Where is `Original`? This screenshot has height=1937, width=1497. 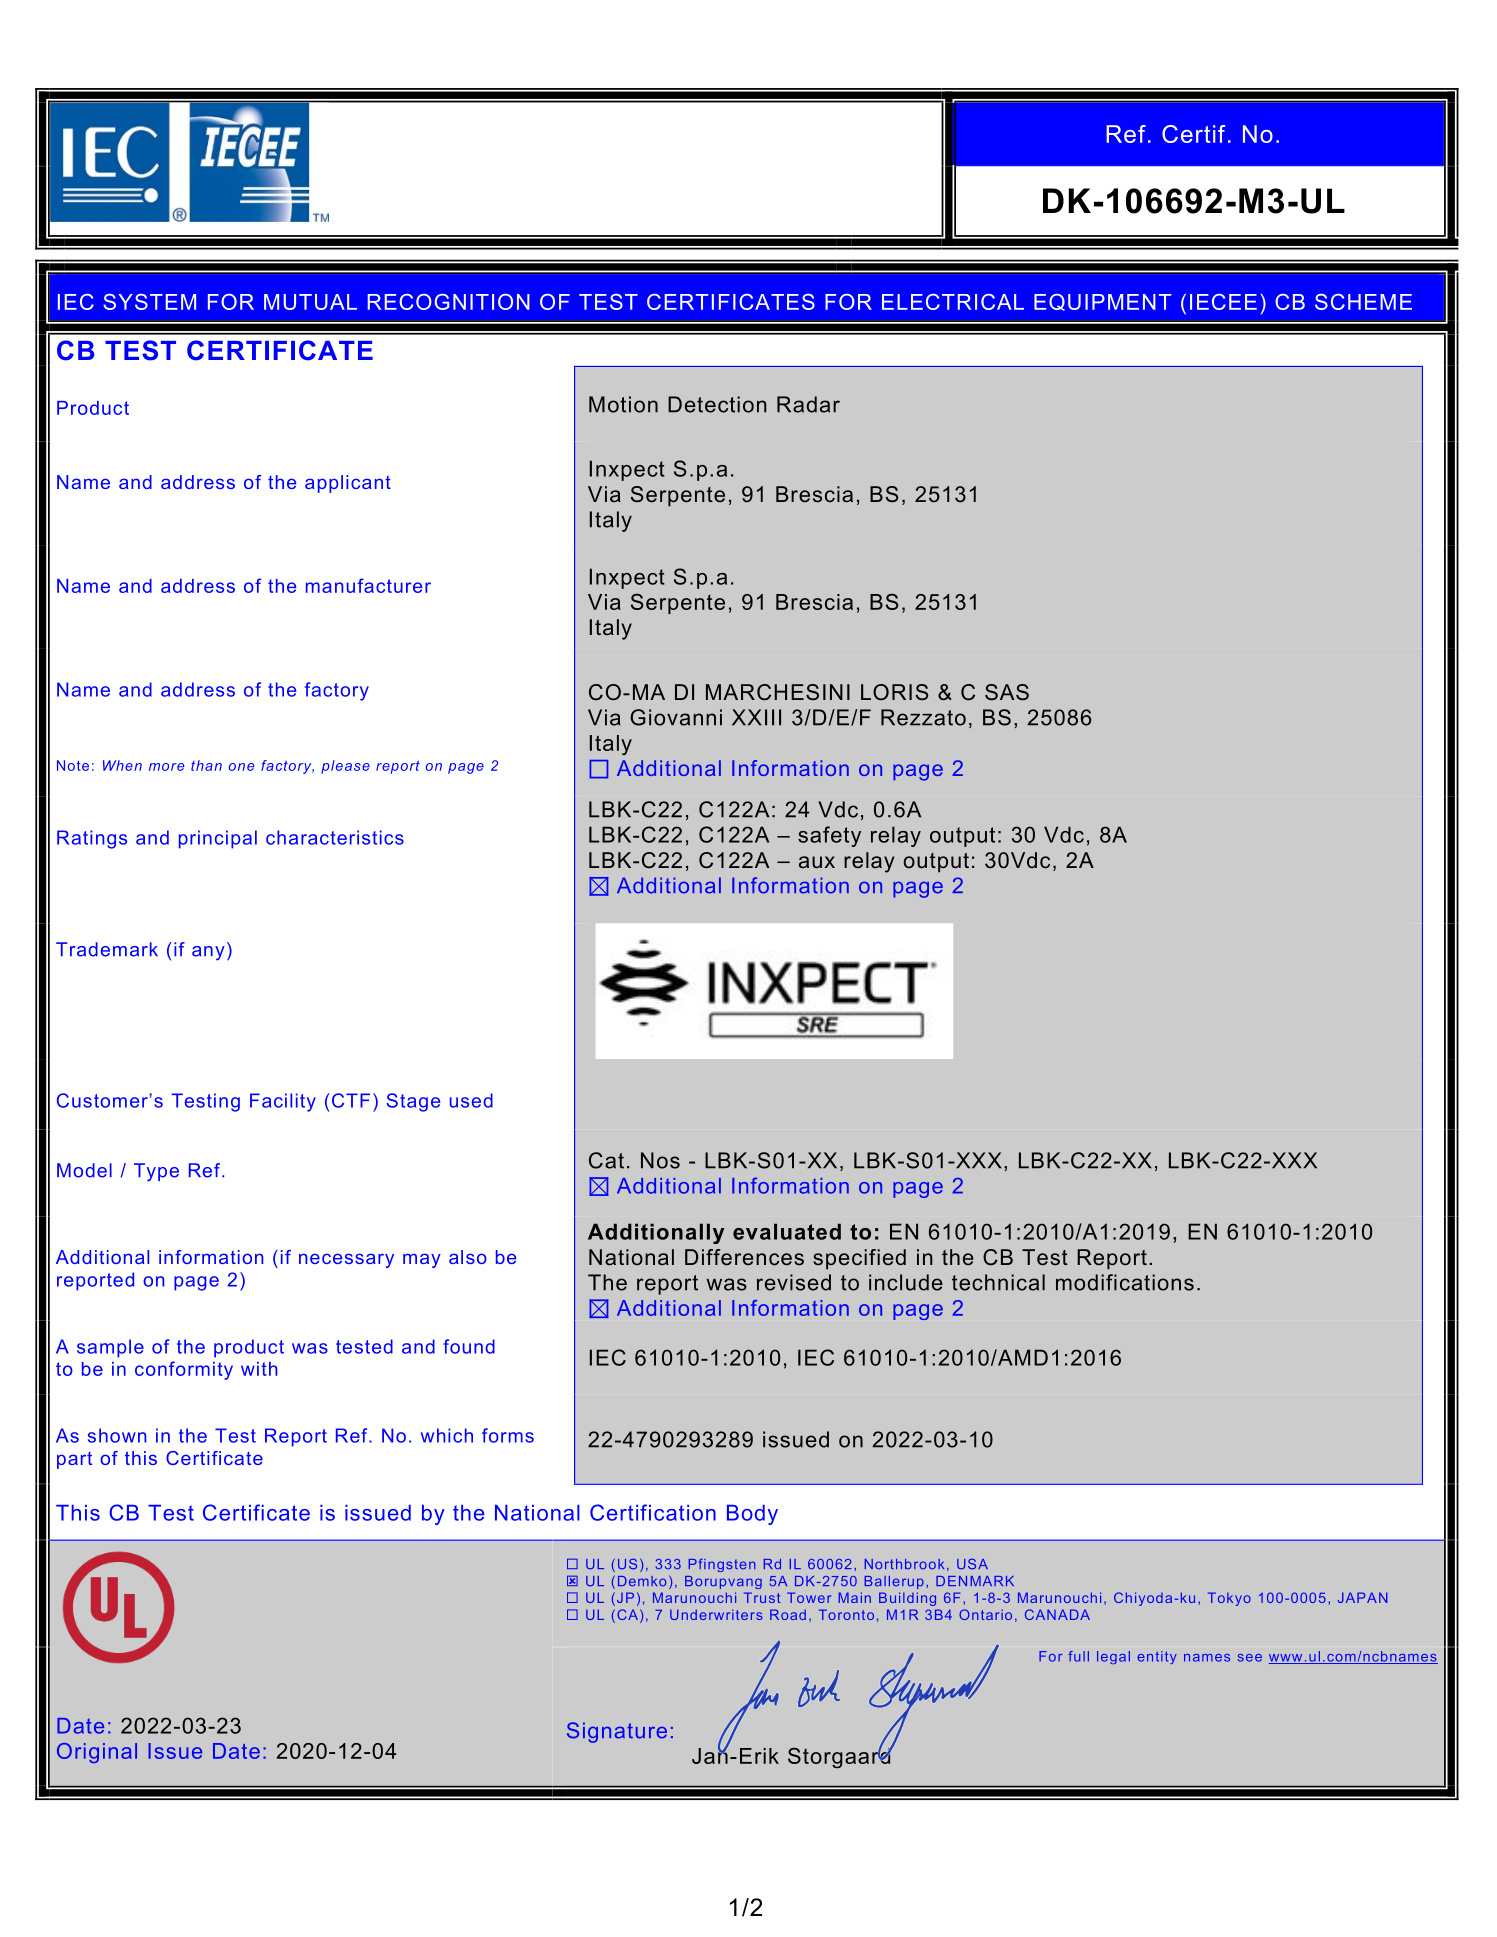 Original is located at coordinates (97, 1753).
